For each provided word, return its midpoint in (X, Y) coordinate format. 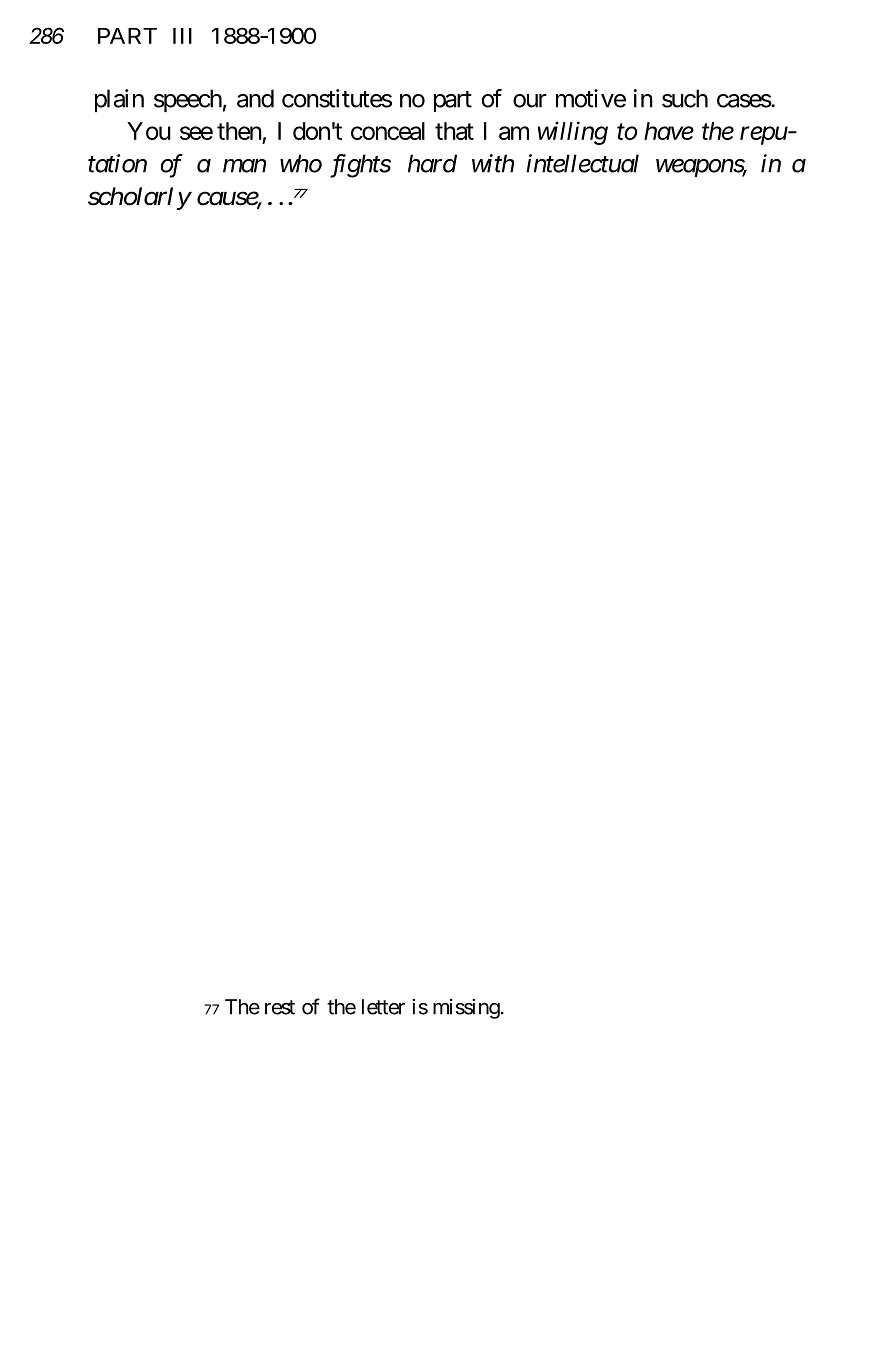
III (182, 36)
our (530, 101)
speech (188, 100)
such (685, 98)
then (239, 131)
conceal (388, 131)
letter (383, 1007)
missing (466, 1009)
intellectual (582, 163)
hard (432, 163)
